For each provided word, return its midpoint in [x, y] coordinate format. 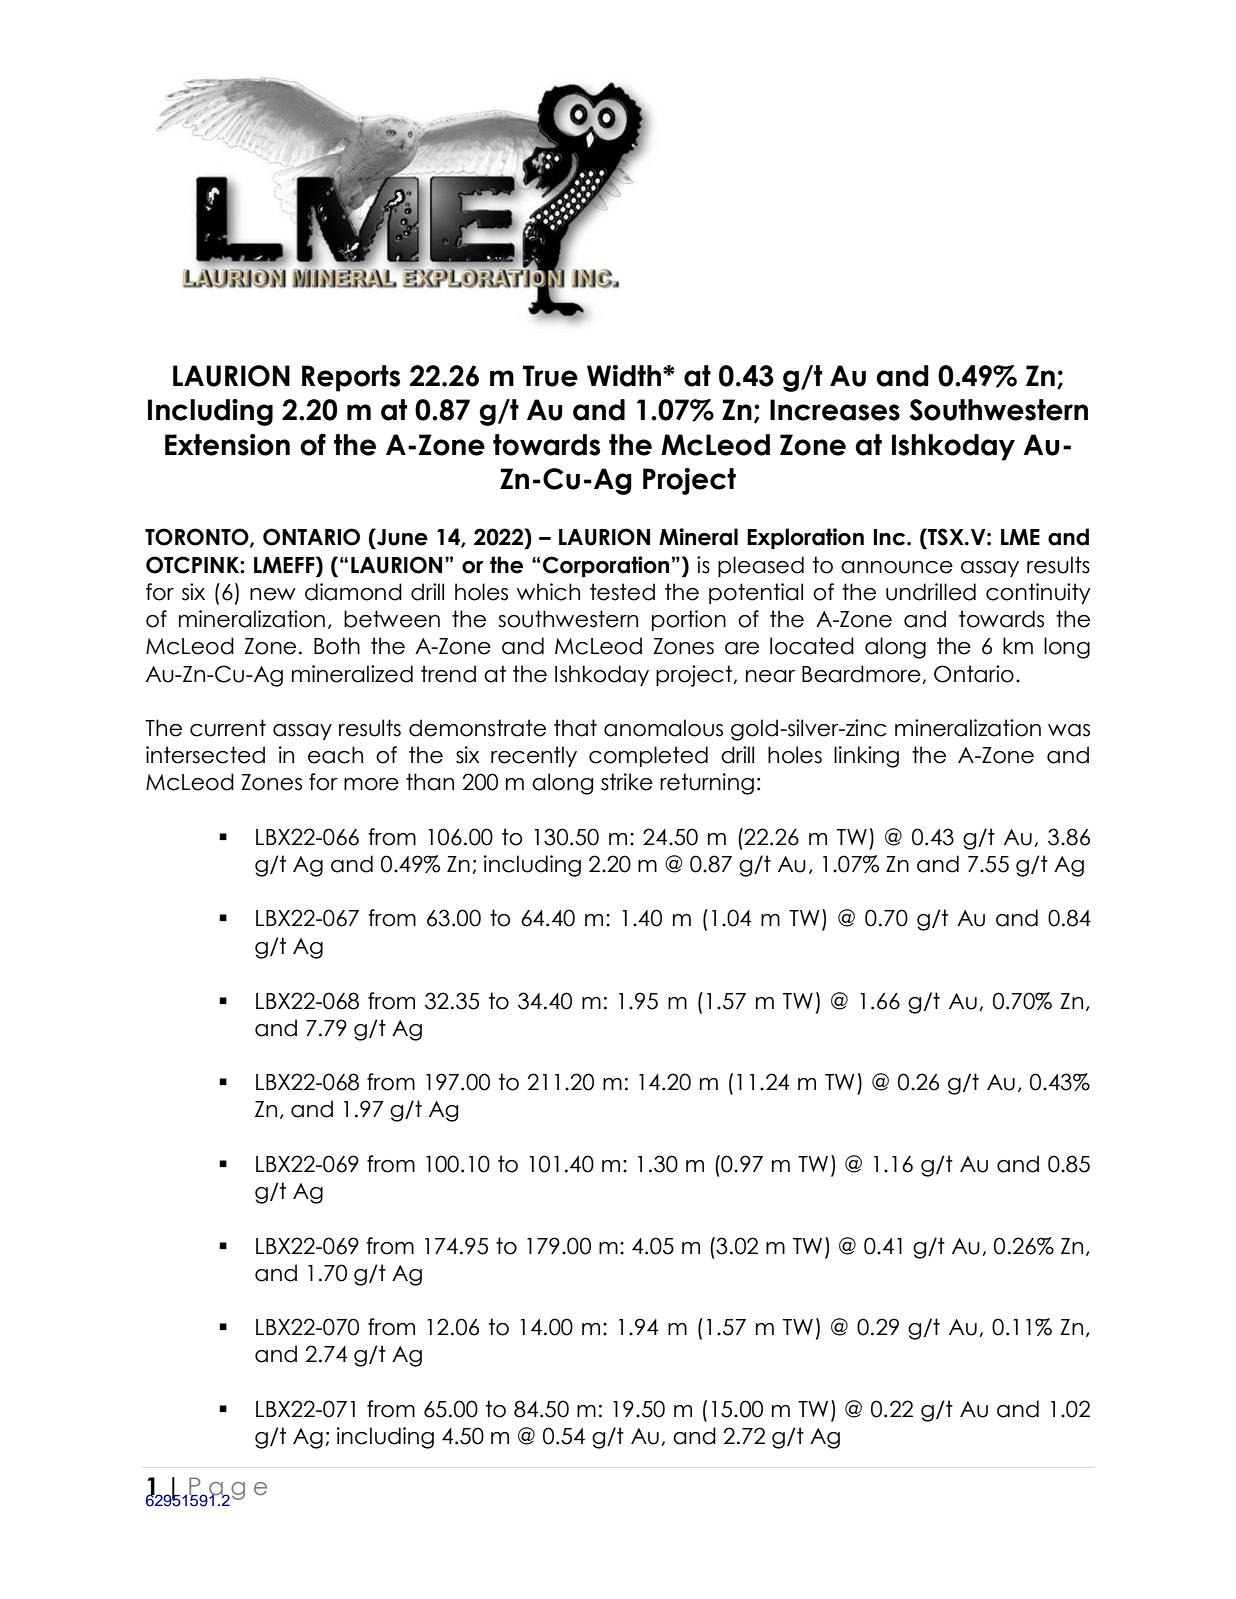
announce [897, 567]
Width [625, 376]
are [742, 648]
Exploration [805, 538]
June [401, 537]
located [812, 646]
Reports [351, 378]
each [335, 755]
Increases [835, 410]
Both [337, 646]
